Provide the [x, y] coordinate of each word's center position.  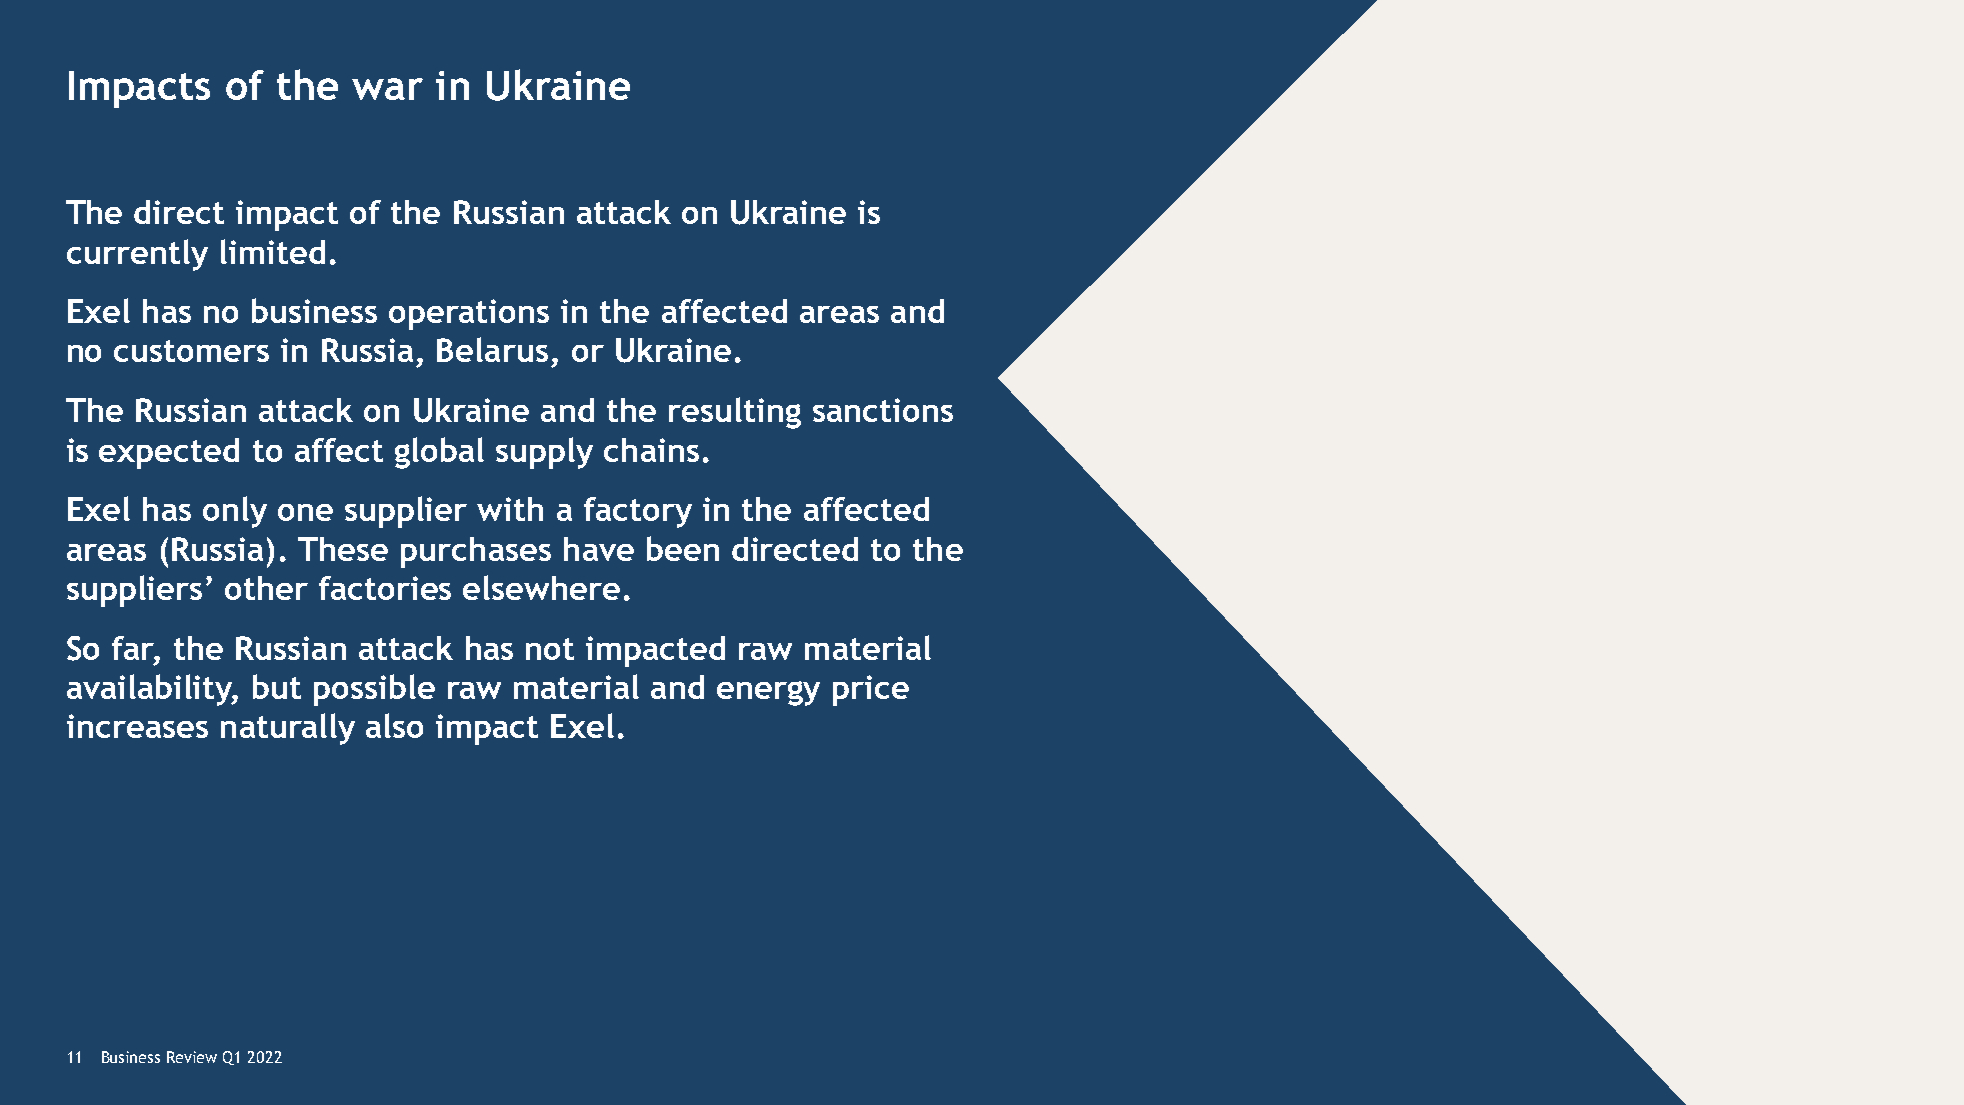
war [387, 89]
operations [469, 314]
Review [192, 1057]
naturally [288, 729]
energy [768, 693]
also [394, 725]
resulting [735, 413]
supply [544, 453]
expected [169, 453]
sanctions [883, 410]
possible [374, 690]
